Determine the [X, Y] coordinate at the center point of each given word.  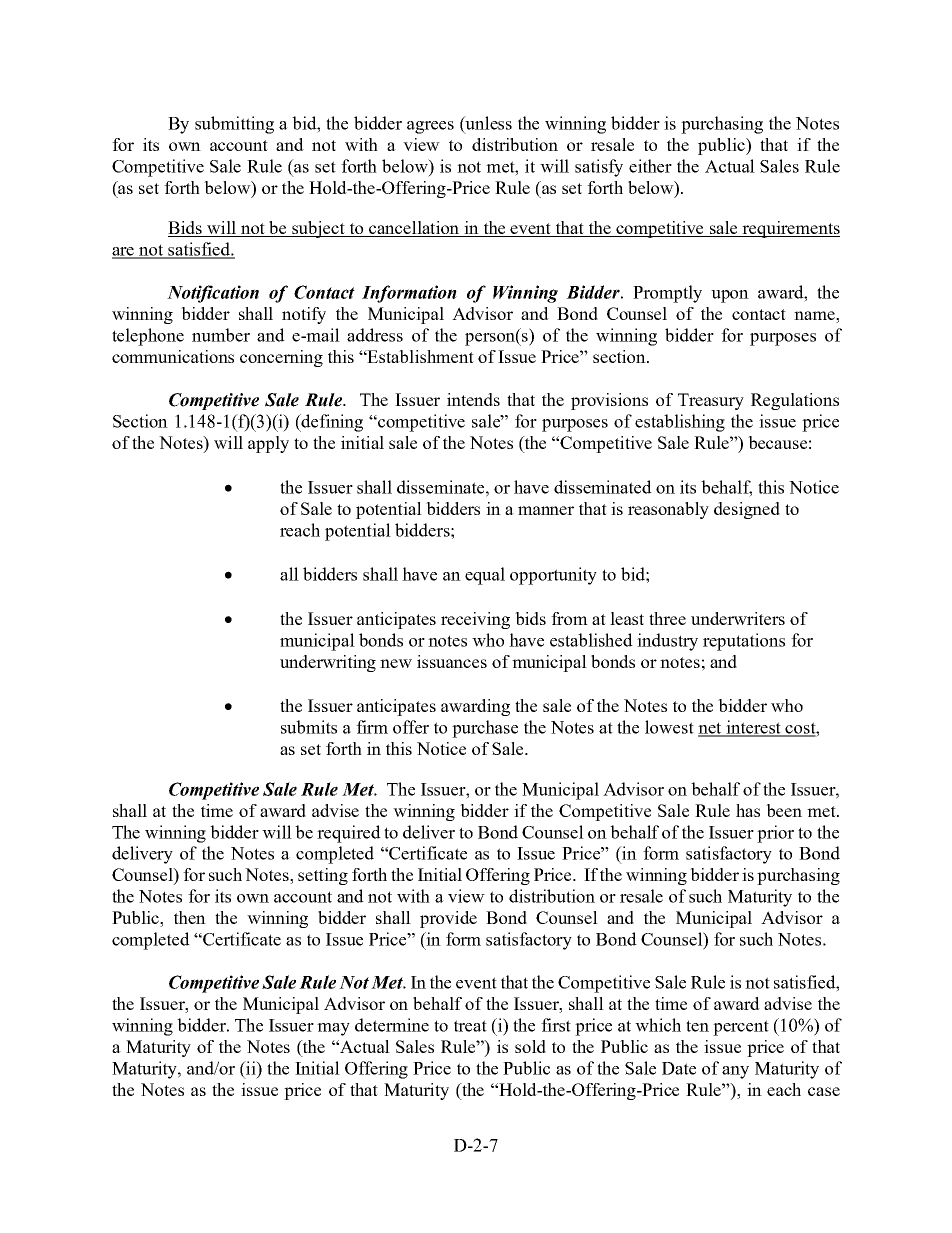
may [333, 1029]
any [735, 1072]
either [650, 166]
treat [470, 1026]
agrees [430, 127]
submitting [234, 125]
